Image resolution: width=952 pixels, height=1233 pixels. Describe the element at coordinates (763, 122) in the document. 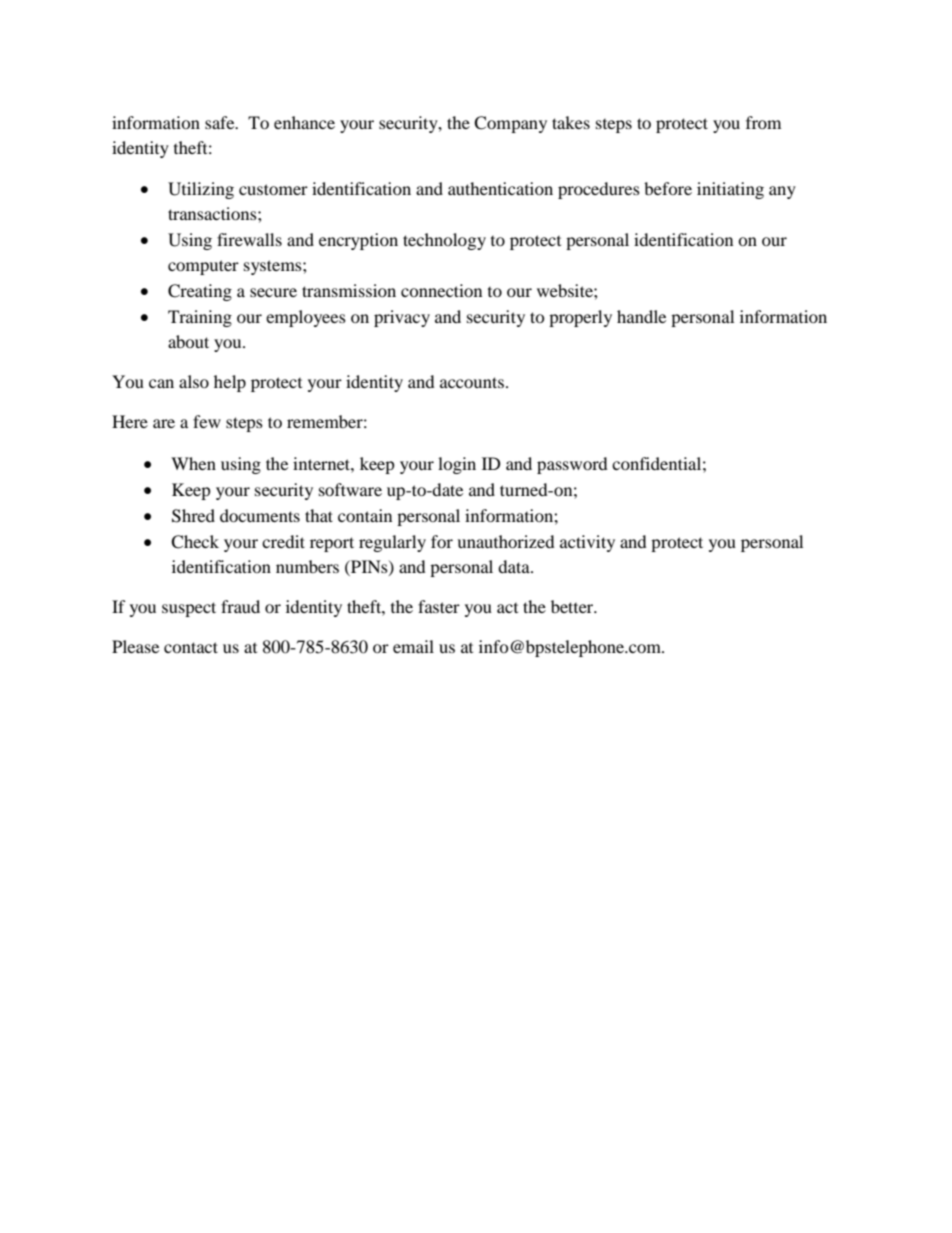

I see `from` at that location.
